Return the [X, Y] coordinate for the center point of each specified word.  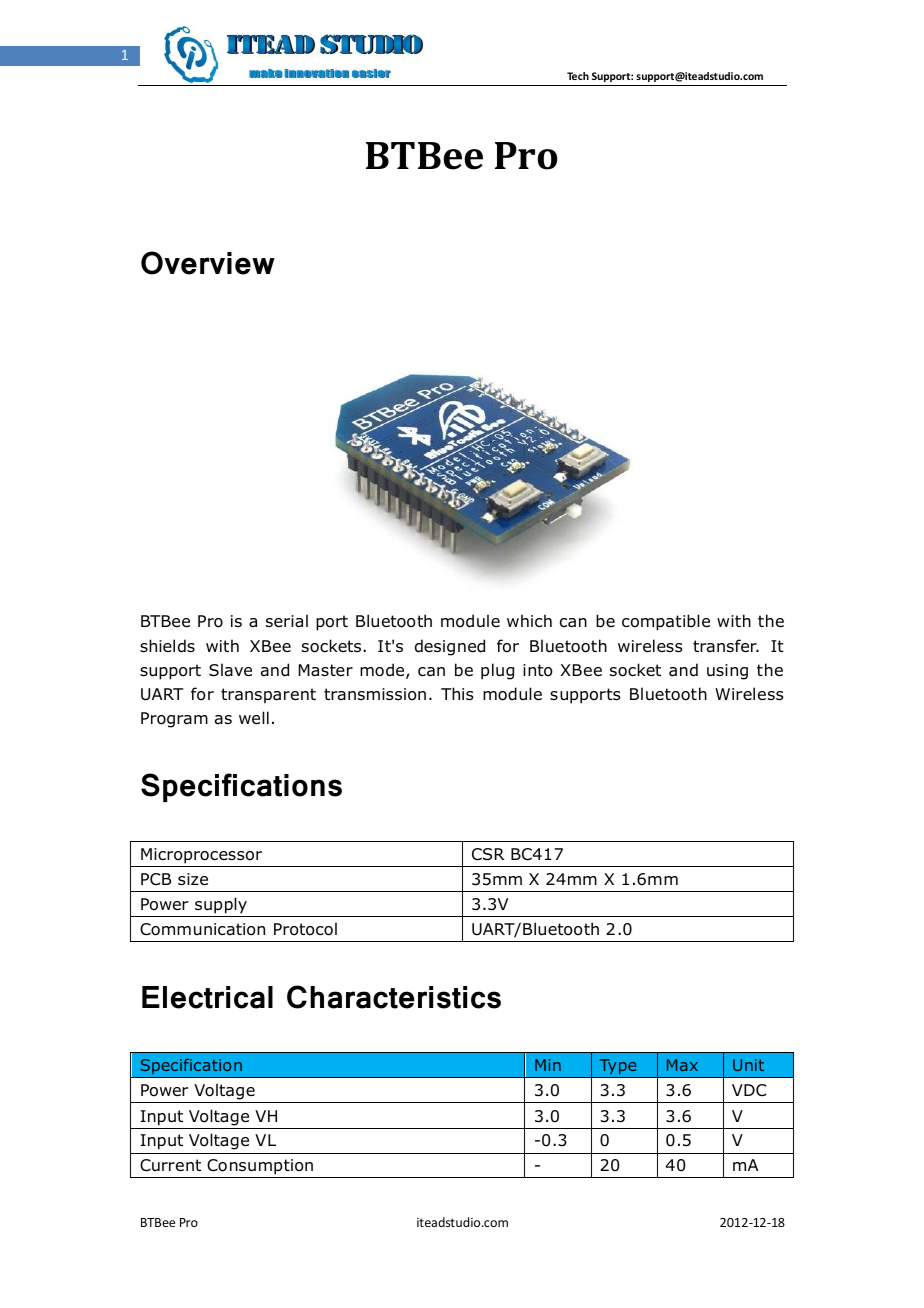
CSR [488, 854]
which [529, 620]
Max [682, 1065]
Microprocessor [201, 856]
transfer [726, 646]
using [727, 672]
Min [548, 1065]
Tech [578, 76]
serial [287, 621]
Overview [208, 263]
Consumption [260, 1168]
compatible [666, 622]
